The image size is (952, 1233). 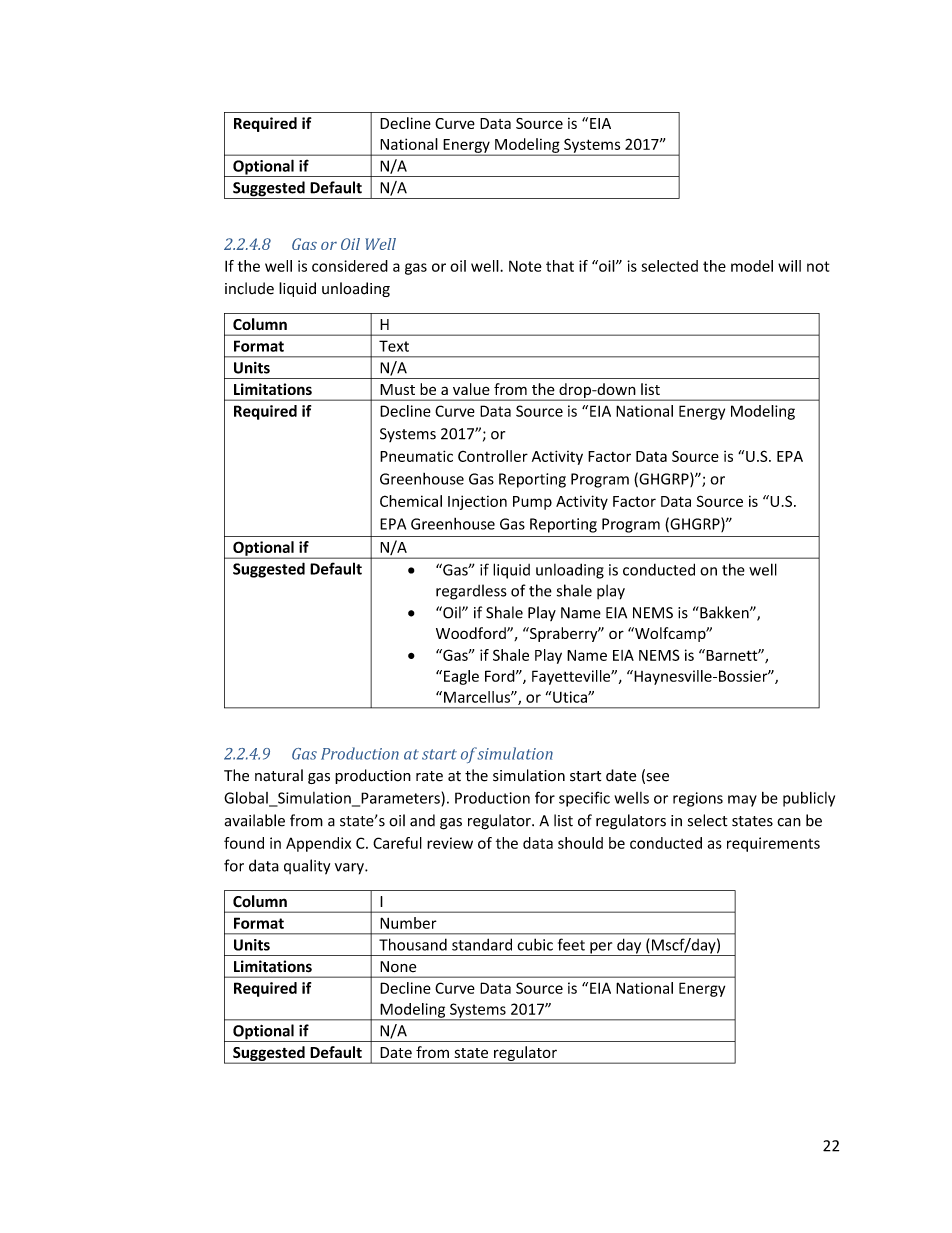 What do you see at coordinates (535, 944) in the screenshot?
I see `cubic` at bounding box center [535, 944].
